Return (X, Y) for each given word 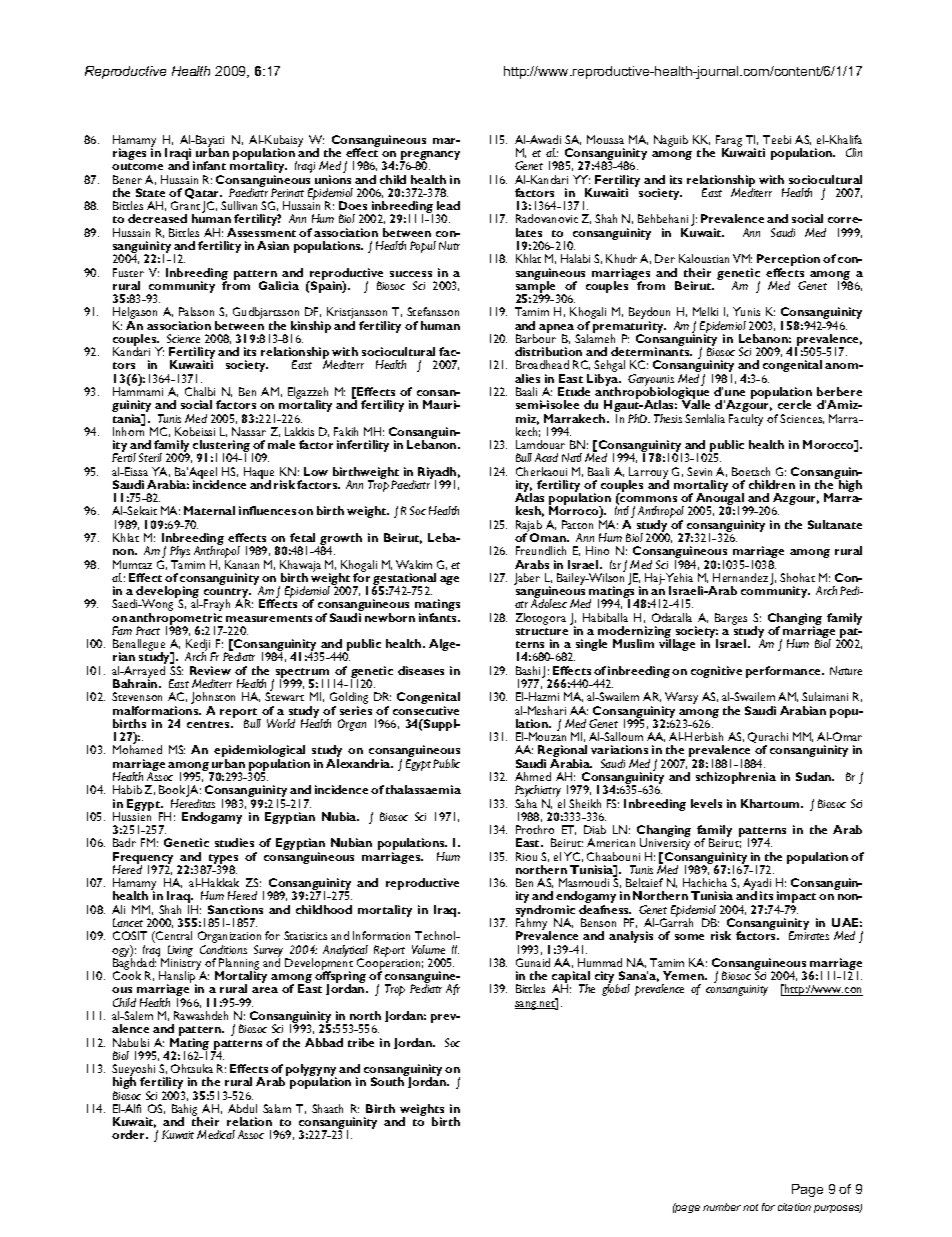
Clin (854, 152)
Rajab (529, 527)
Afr (453, 989)
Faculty (746, 420)
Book (173, 791)
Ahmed (533, 776)
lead (448, 205)
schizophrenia (736, 778)
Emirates (809, 935)
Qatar (203, 195)
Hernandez (740, 577)
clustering (221, 447)
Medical (216, 1134)
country (227, 594)
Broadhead (542, 364)
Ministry (181, 964)
